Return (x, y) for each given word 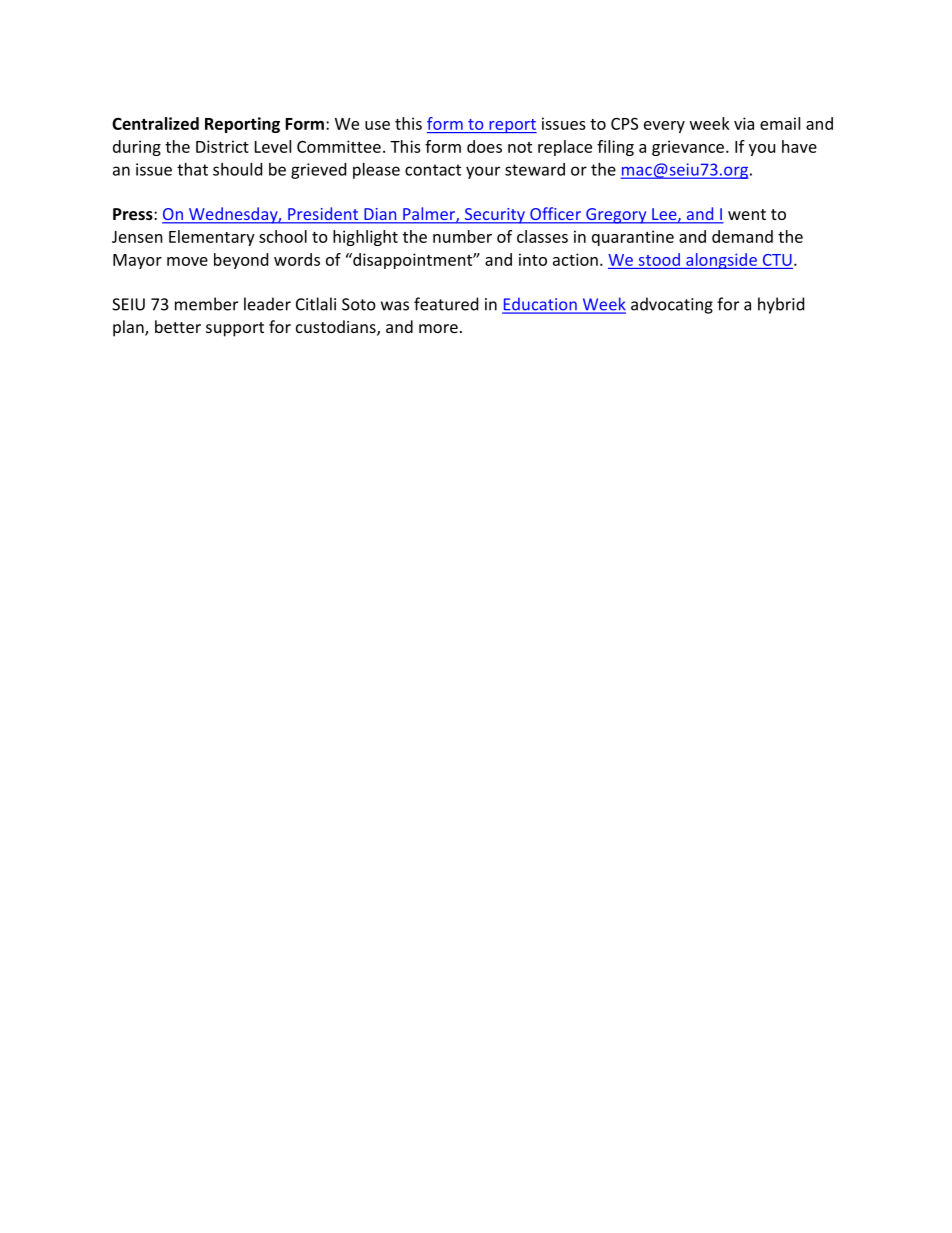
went (747, 214)
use (377, 125)
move (187, 261)
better (178, 326)
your (483, 172)
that (192, 169)
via (744, 123)
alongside (721, 261)
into (533, 259)
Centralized (155, 123)
